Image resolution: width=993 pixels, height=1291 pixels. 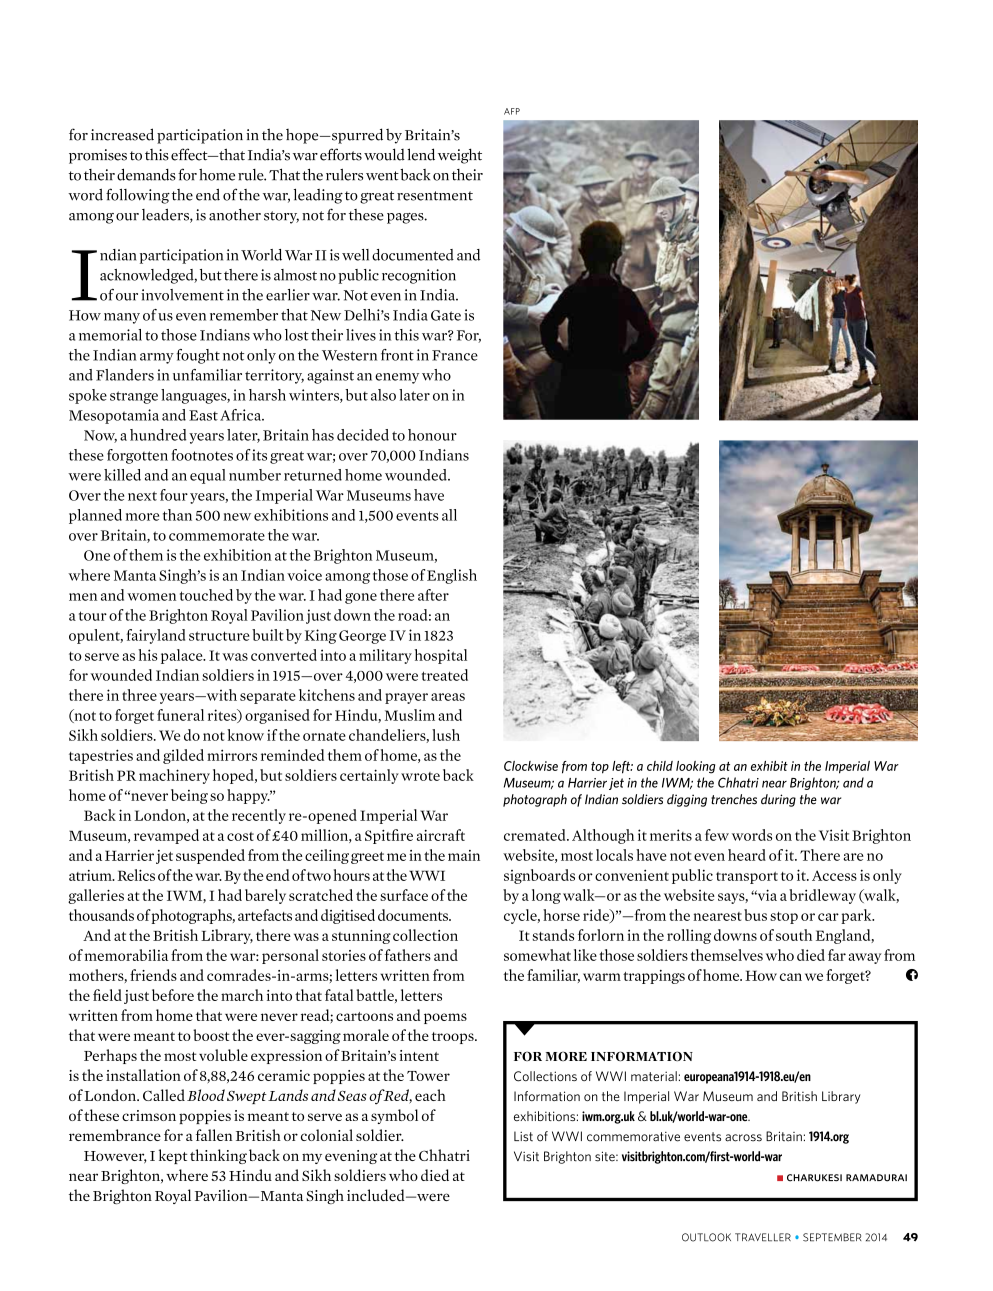 I want to click on traveller, so click(x=763, y=1237).
